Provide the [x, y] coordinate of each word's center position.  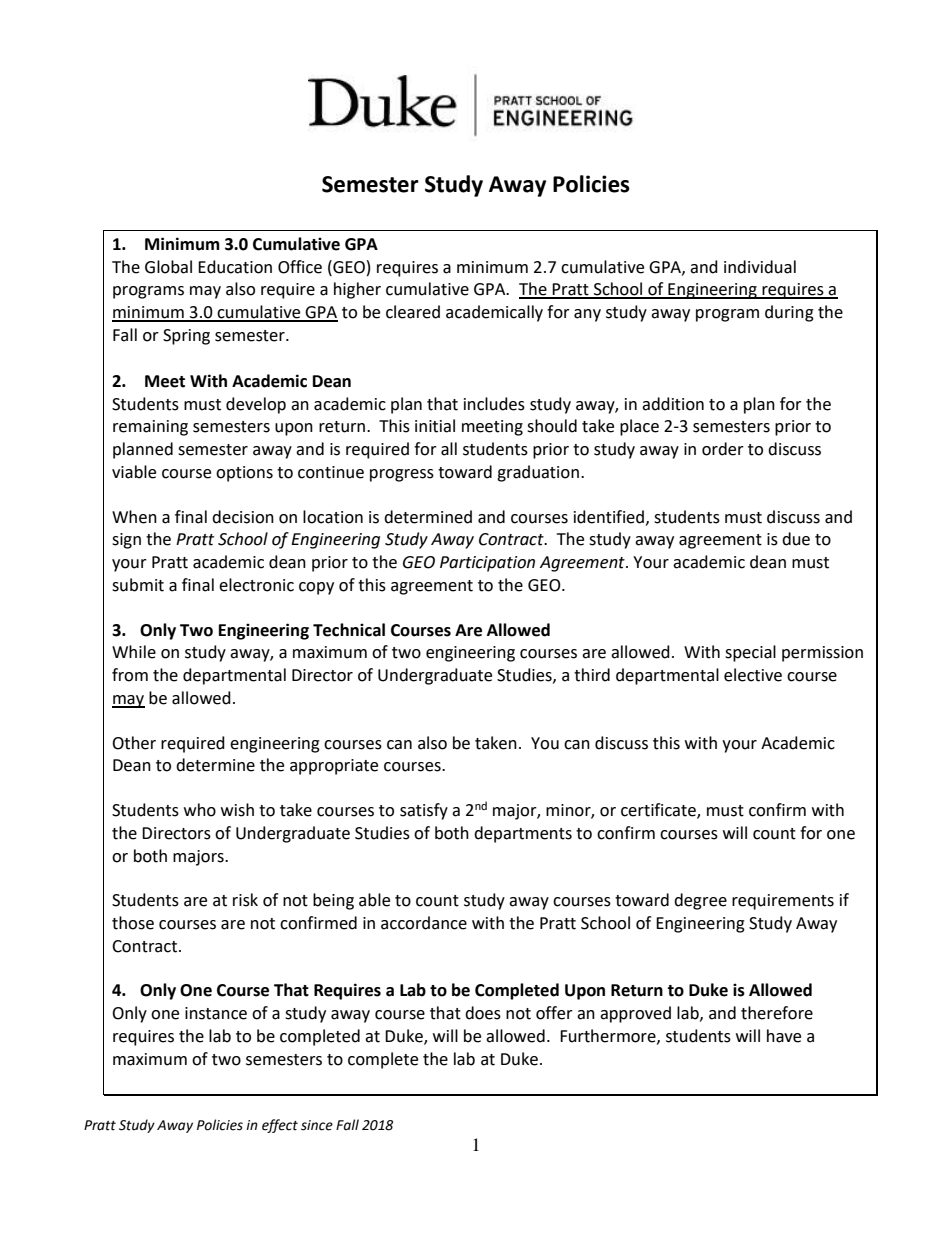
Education [235, 267]
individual [760, 267]
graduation [538, 473]
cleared [413, 312]
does [483, 1013]
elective [753, 675]
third [592, 675]
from [130, 675]
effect [280, 1126]
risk [245, 900]
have [784, 1036]
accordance [424, 923]
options [244, 474]
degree [700, 901]
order [723, 449]
